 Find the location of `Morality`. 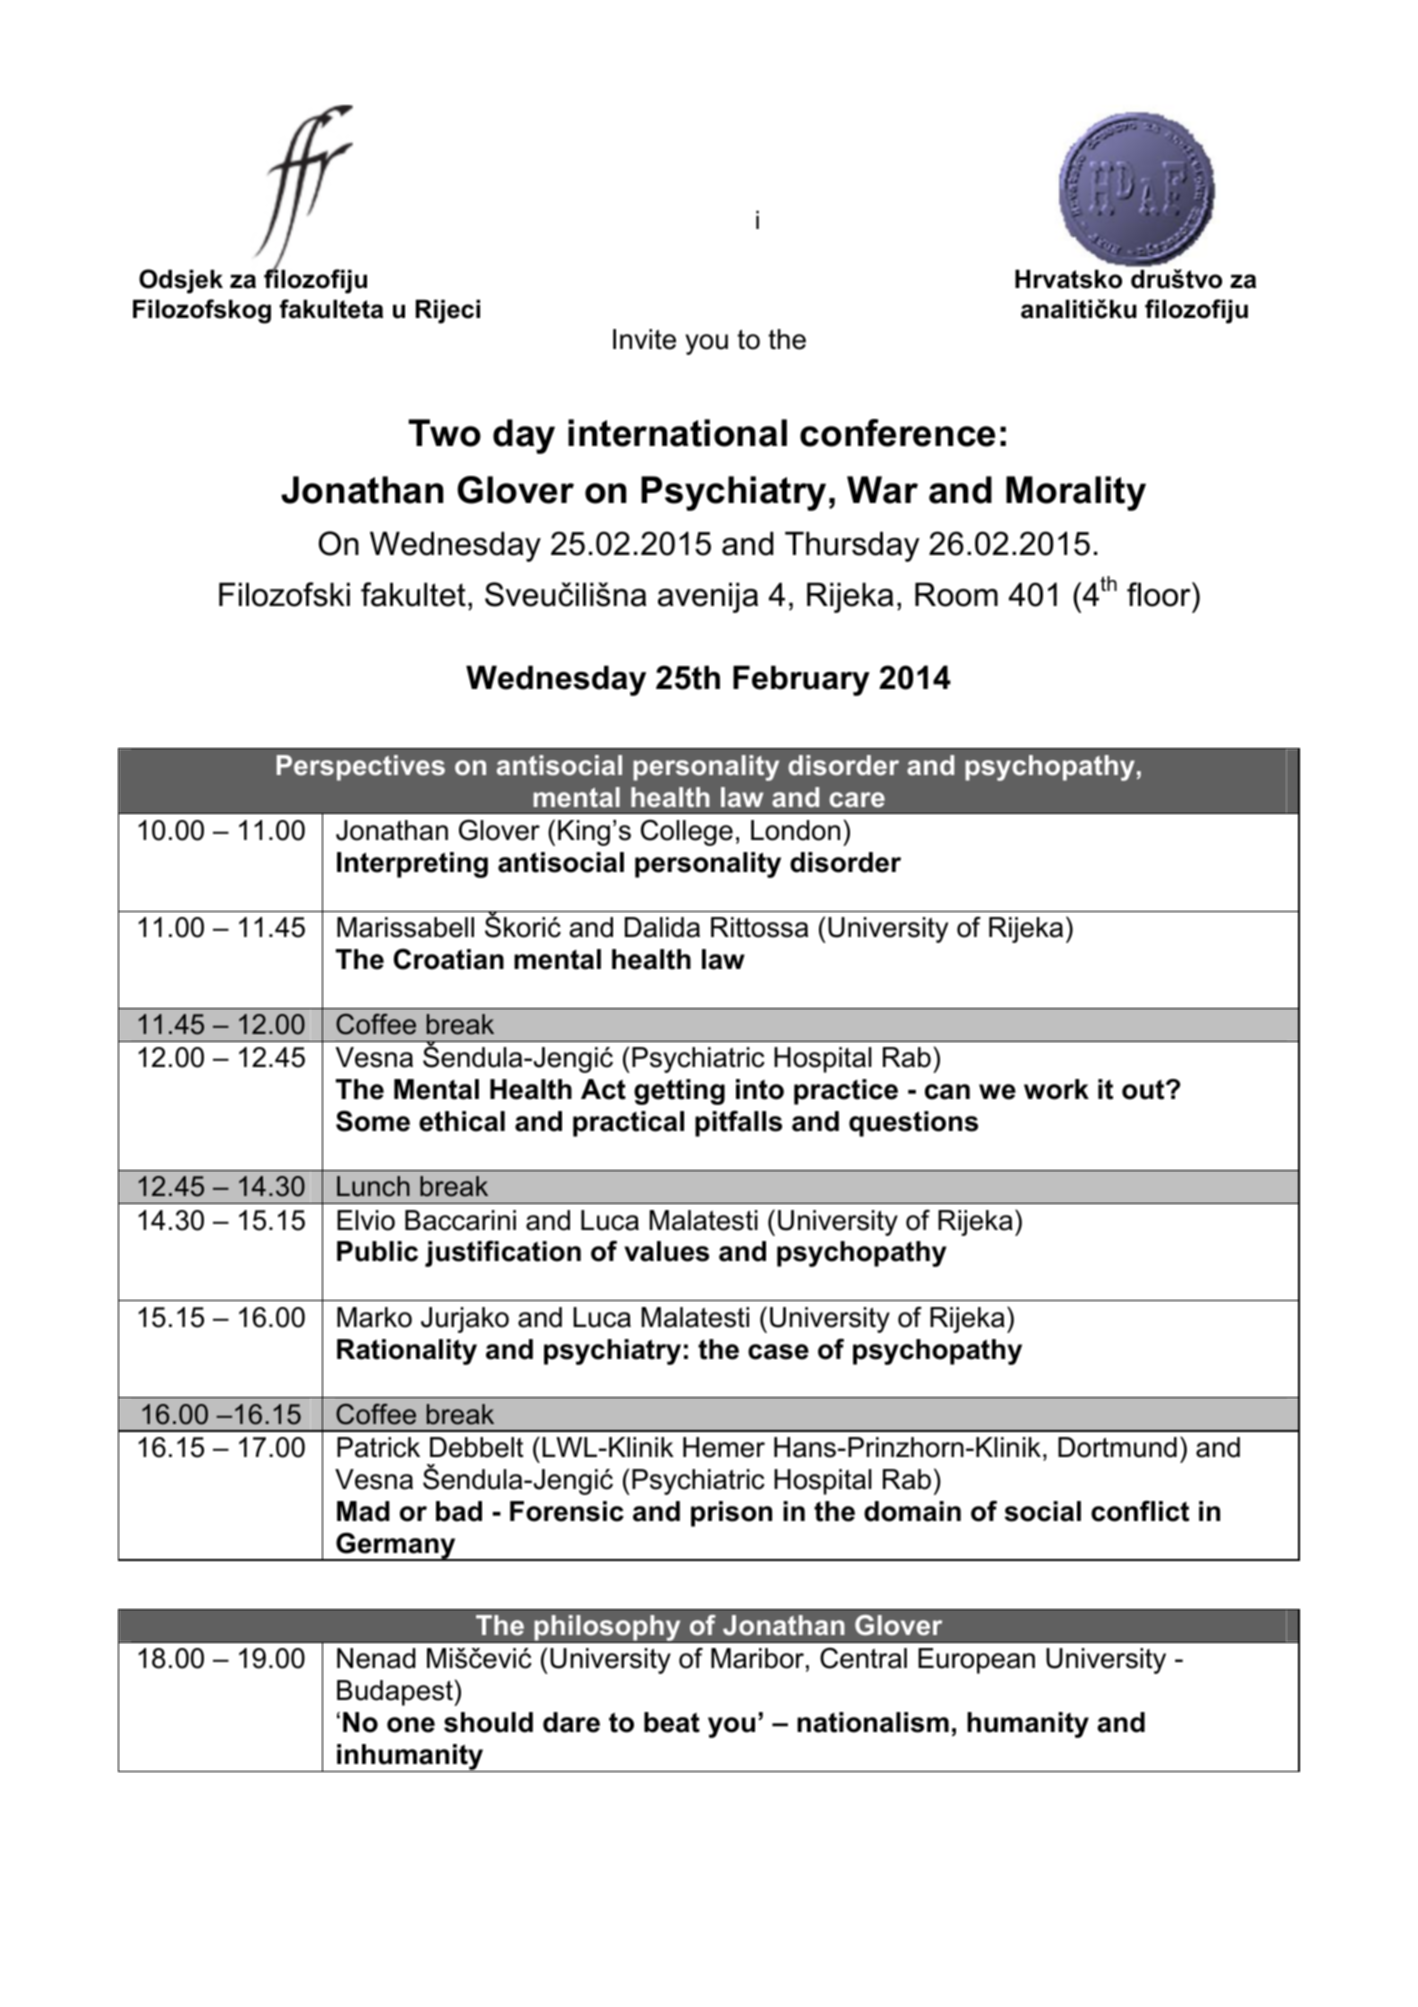

Morality is located at coordinates (1076, 493).
